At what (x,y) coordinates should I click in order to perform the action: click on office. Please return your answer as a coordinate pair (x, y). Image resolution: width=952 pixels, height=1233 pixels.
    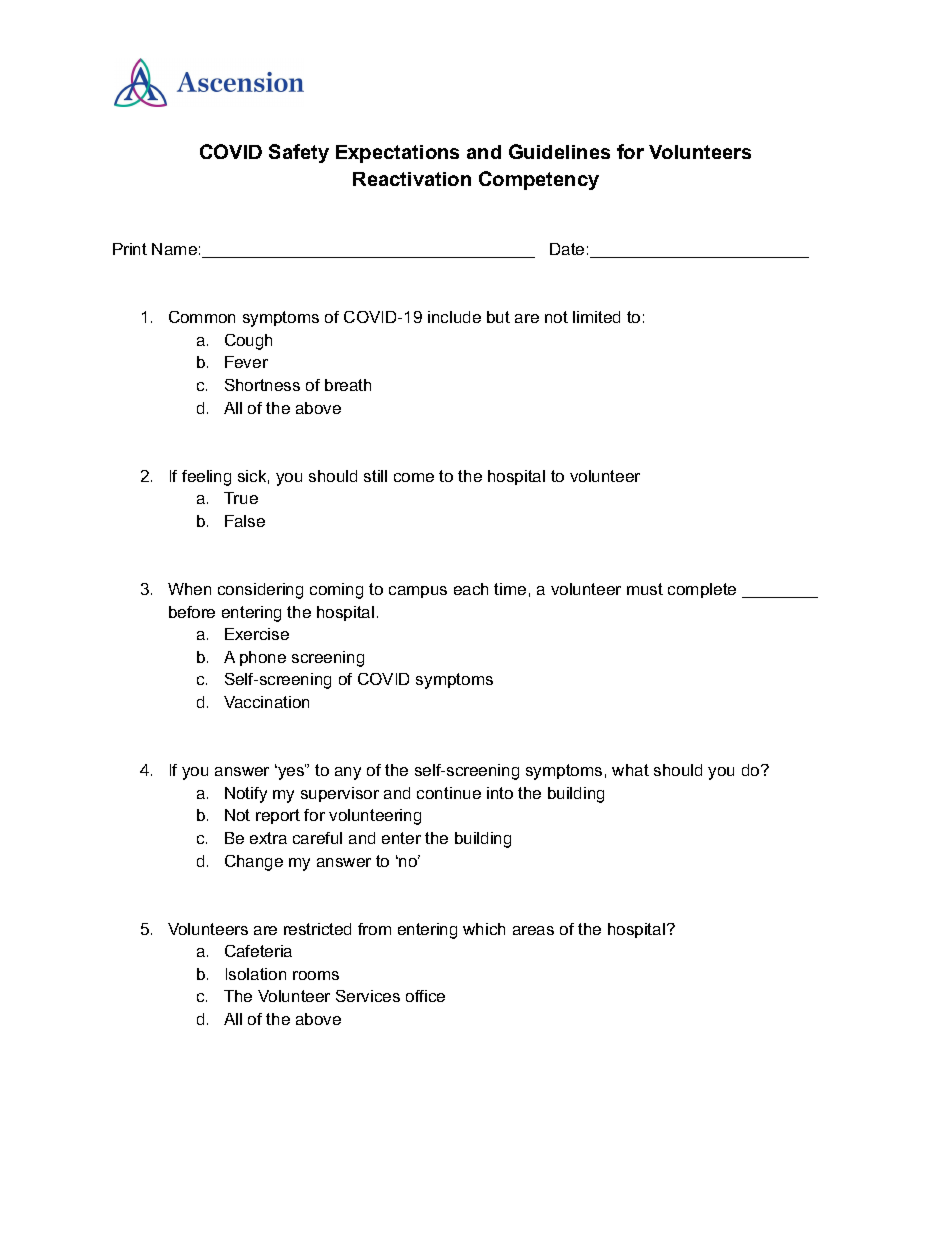
    Looking at the image, I should click on (425, 996).
